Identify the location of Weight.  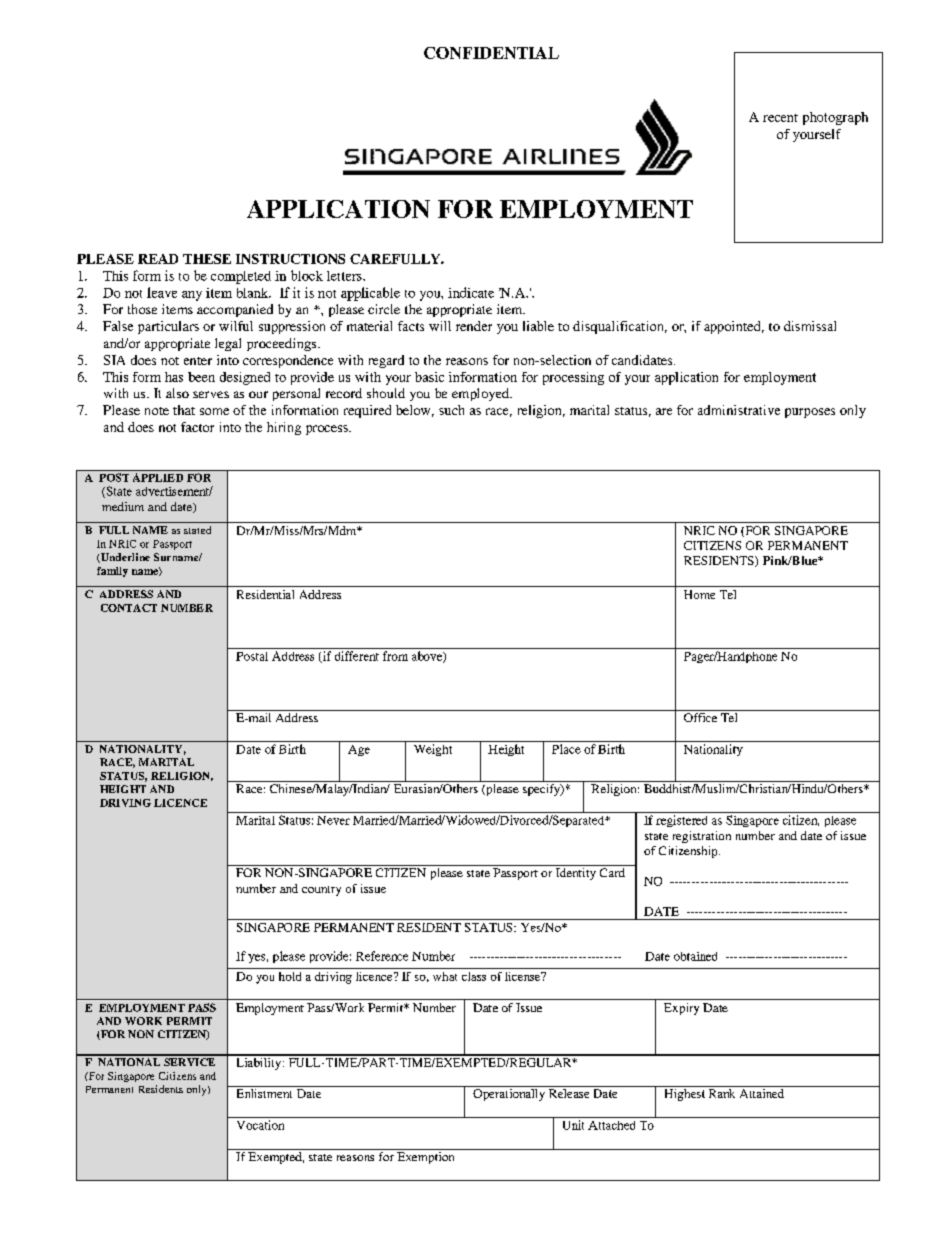
(433, 750).
